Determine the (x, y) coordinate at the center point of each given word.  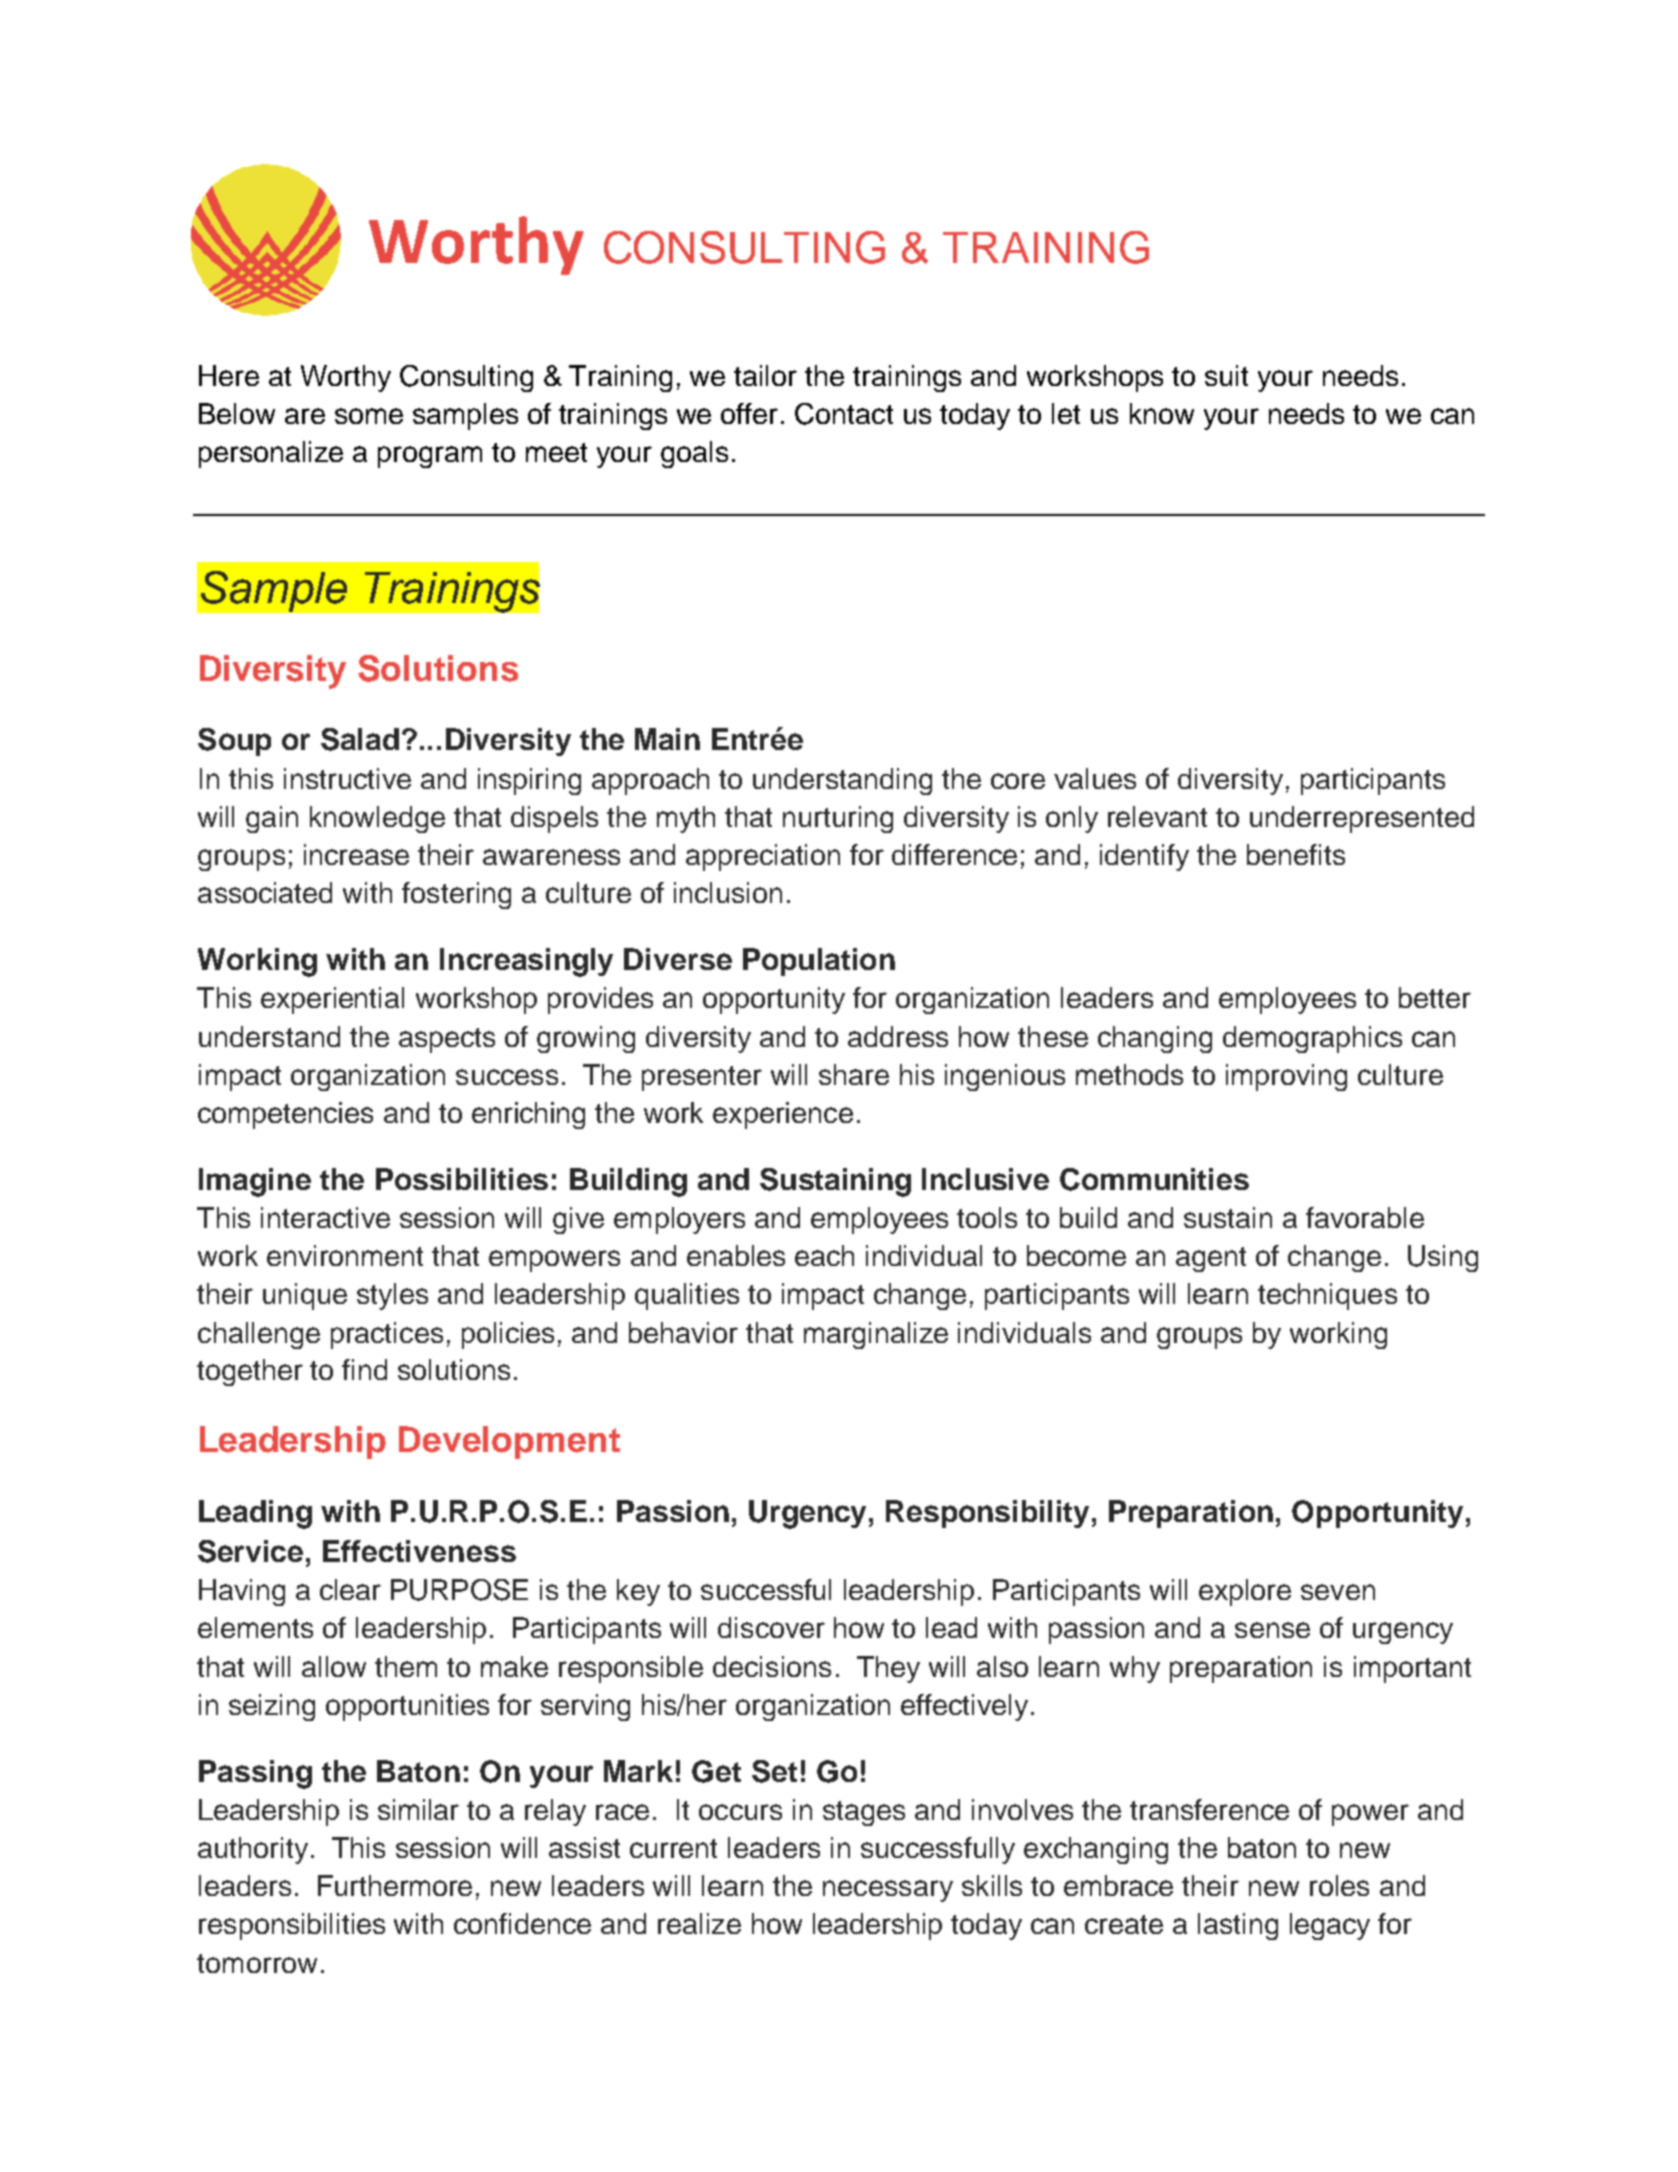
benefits (1296, 854)
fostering (456, 895)
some (369, 416)
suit (1226, 375)
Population (819, 962)
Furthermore (395, 1885)
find (364, 1369)
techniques (1327, 1296)
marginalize (876, 1335)
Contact (844, 414)
